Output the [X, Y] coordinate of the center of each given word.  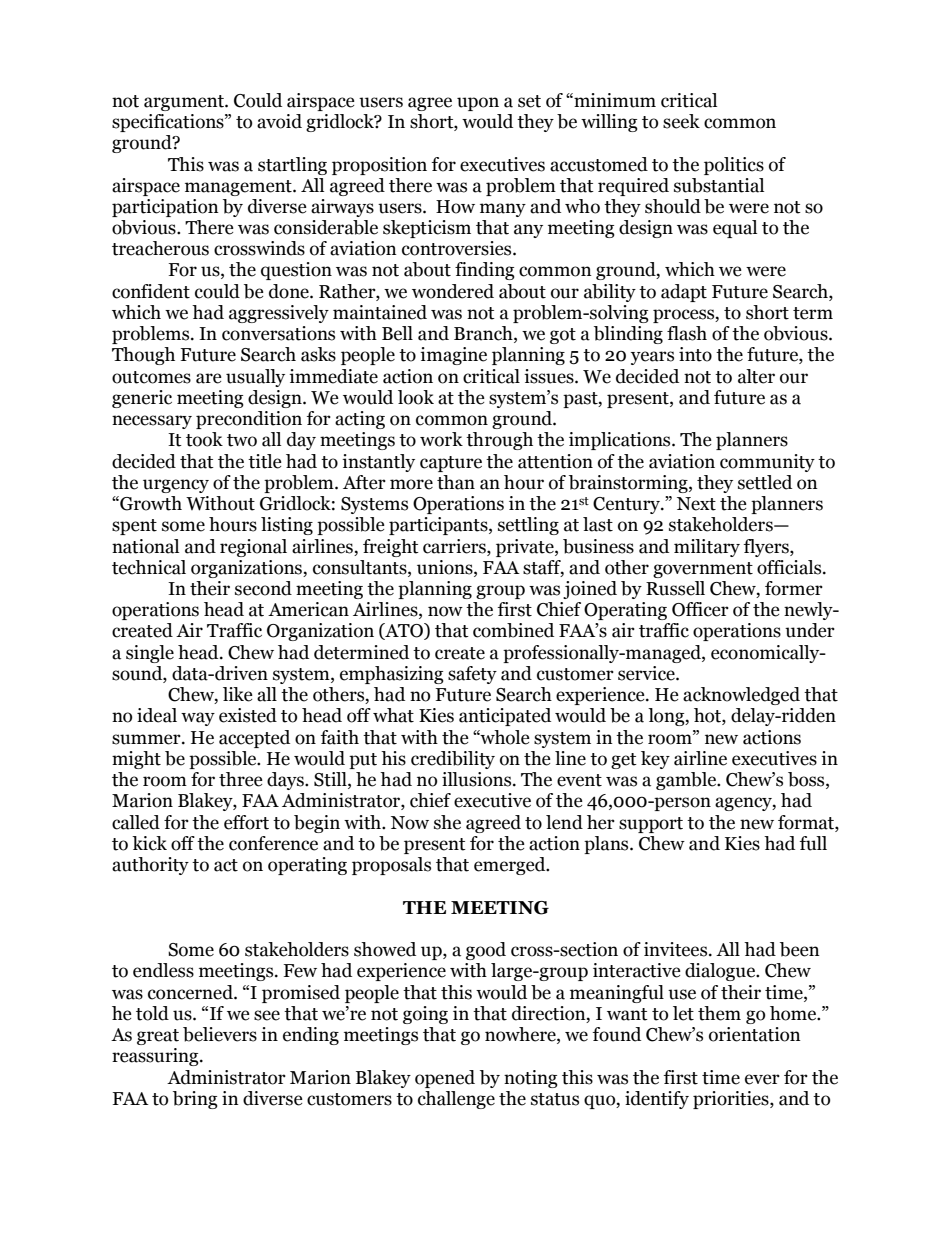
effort [246, 822]
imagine [453, 356]
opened [445, 1079]
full [813, 843]
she [447, 822]
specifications [169, 123]
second [263, 588]
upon [478, 104]
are [209, 378]
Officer [700, 609]
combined [513, 630]
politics [734, 166]
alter [756, 376]
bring [195, 1100]
